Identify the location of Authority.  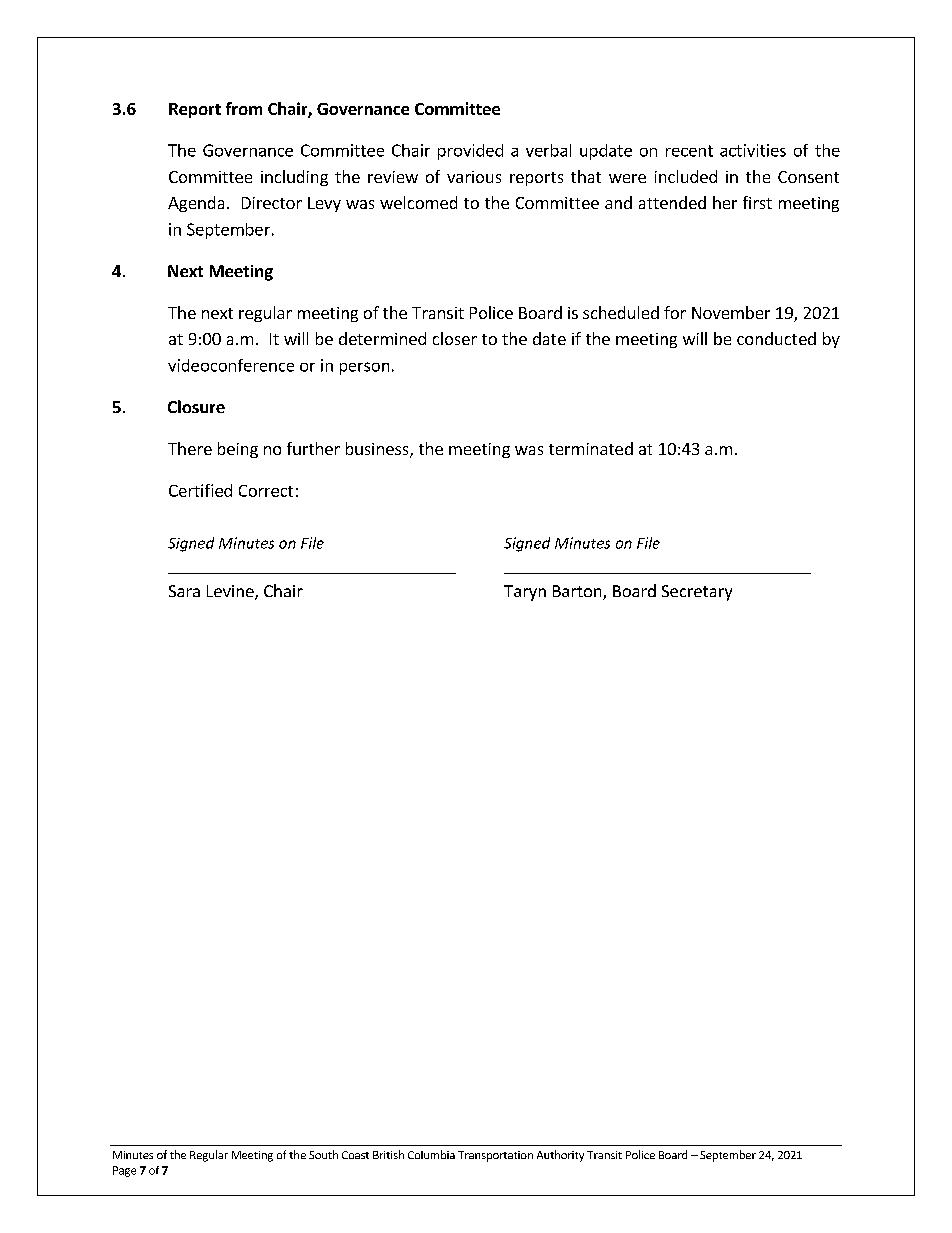
(560, 1156).
